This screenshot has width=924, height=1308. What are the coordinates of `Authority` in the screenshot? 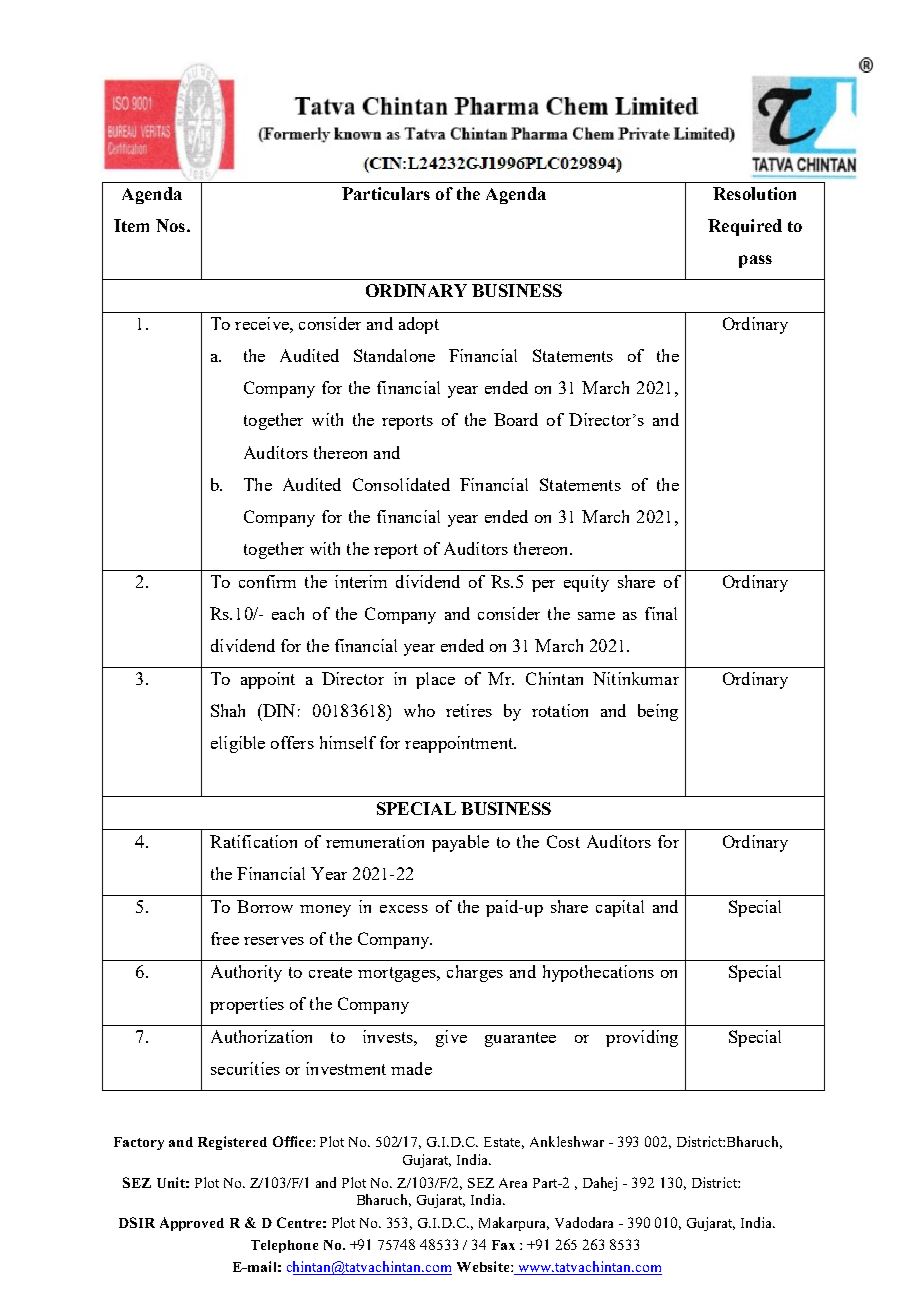 It's located at (246, 973).
